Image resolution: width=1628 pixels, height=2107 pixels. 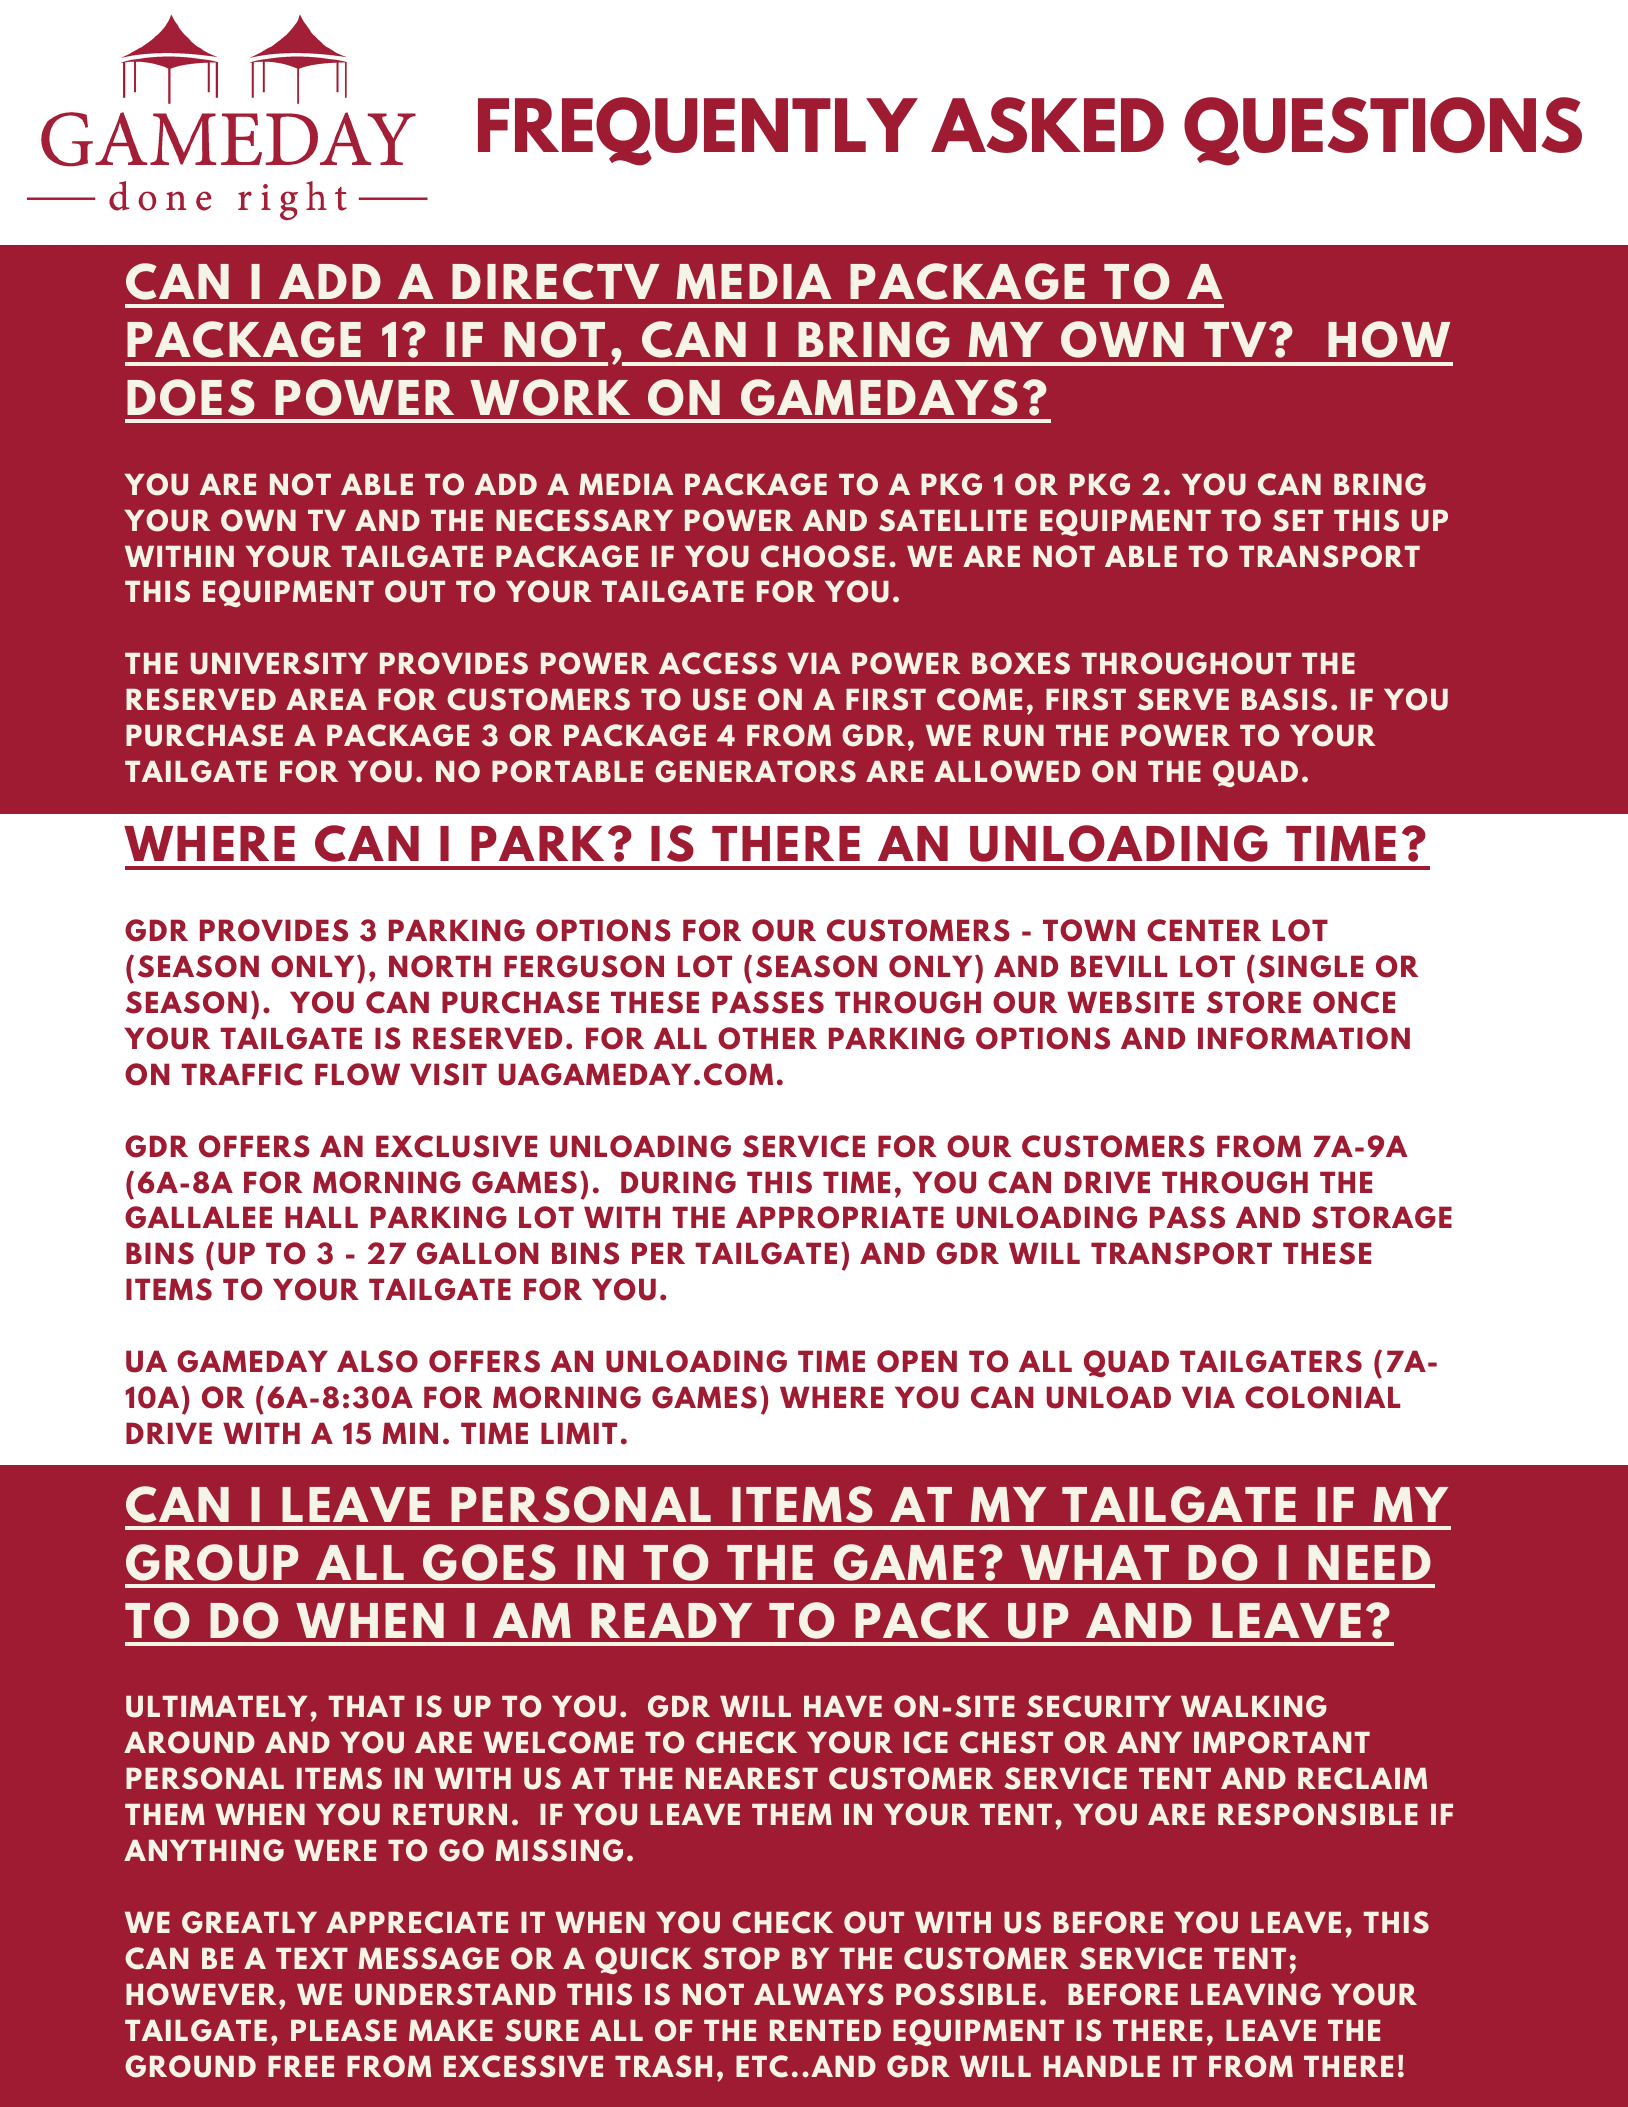 I want to click on NORTH, so click(x=440, y=966).
